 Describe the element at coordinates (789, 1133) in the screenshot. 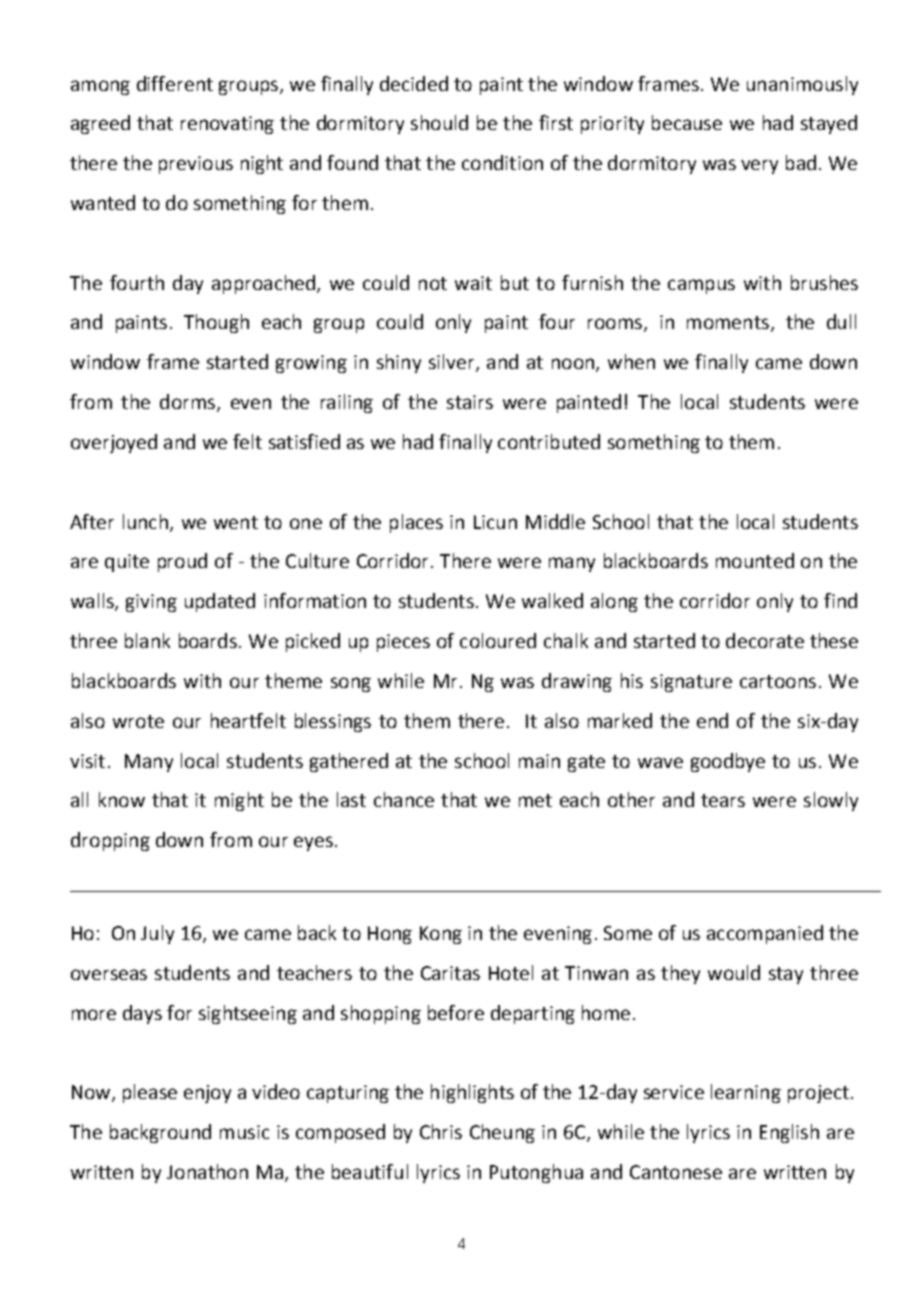

I see `English` at that location.
